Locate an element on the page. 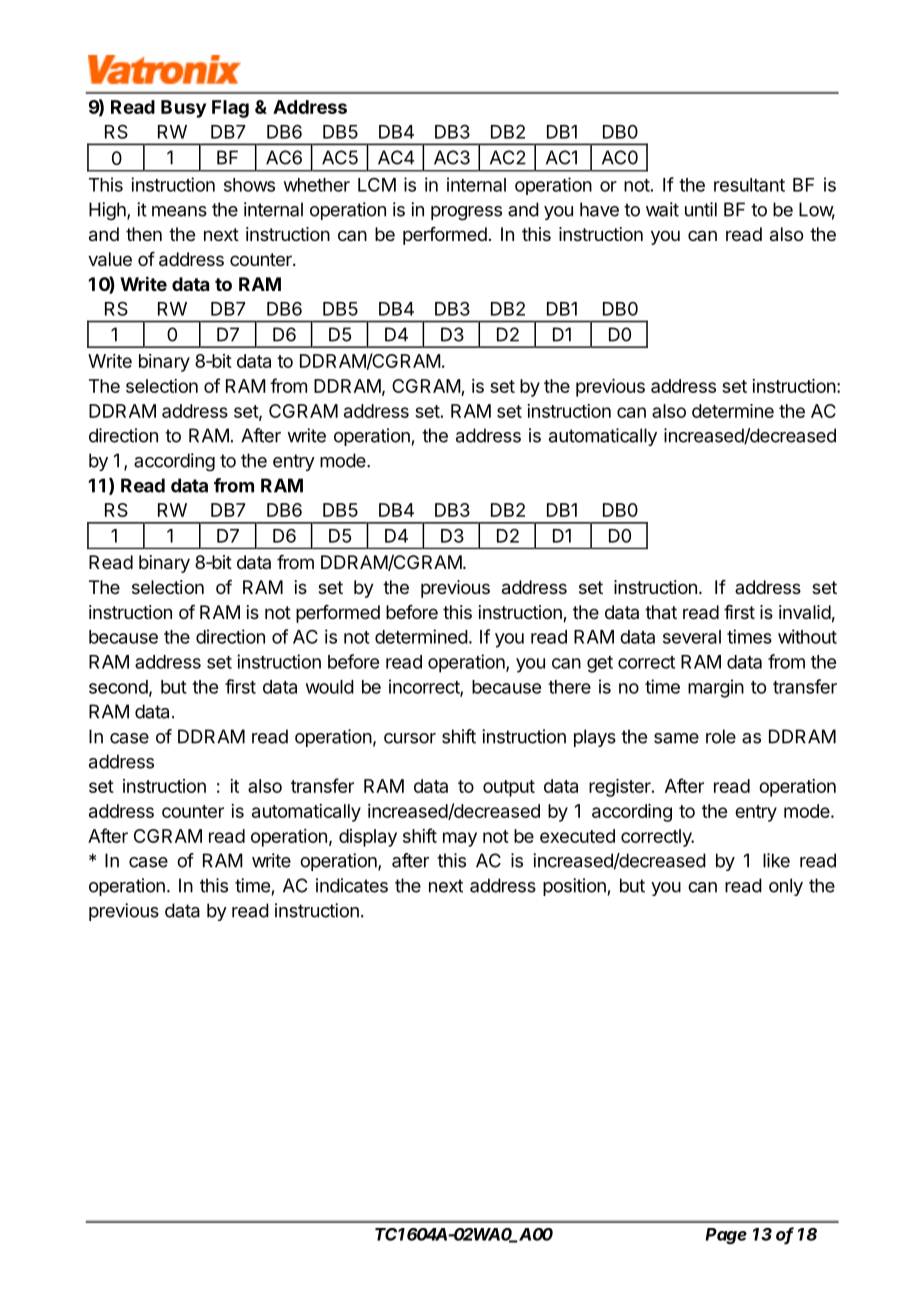 The image size is (924, 1308). cursor is located at coordinates (410, 738).
